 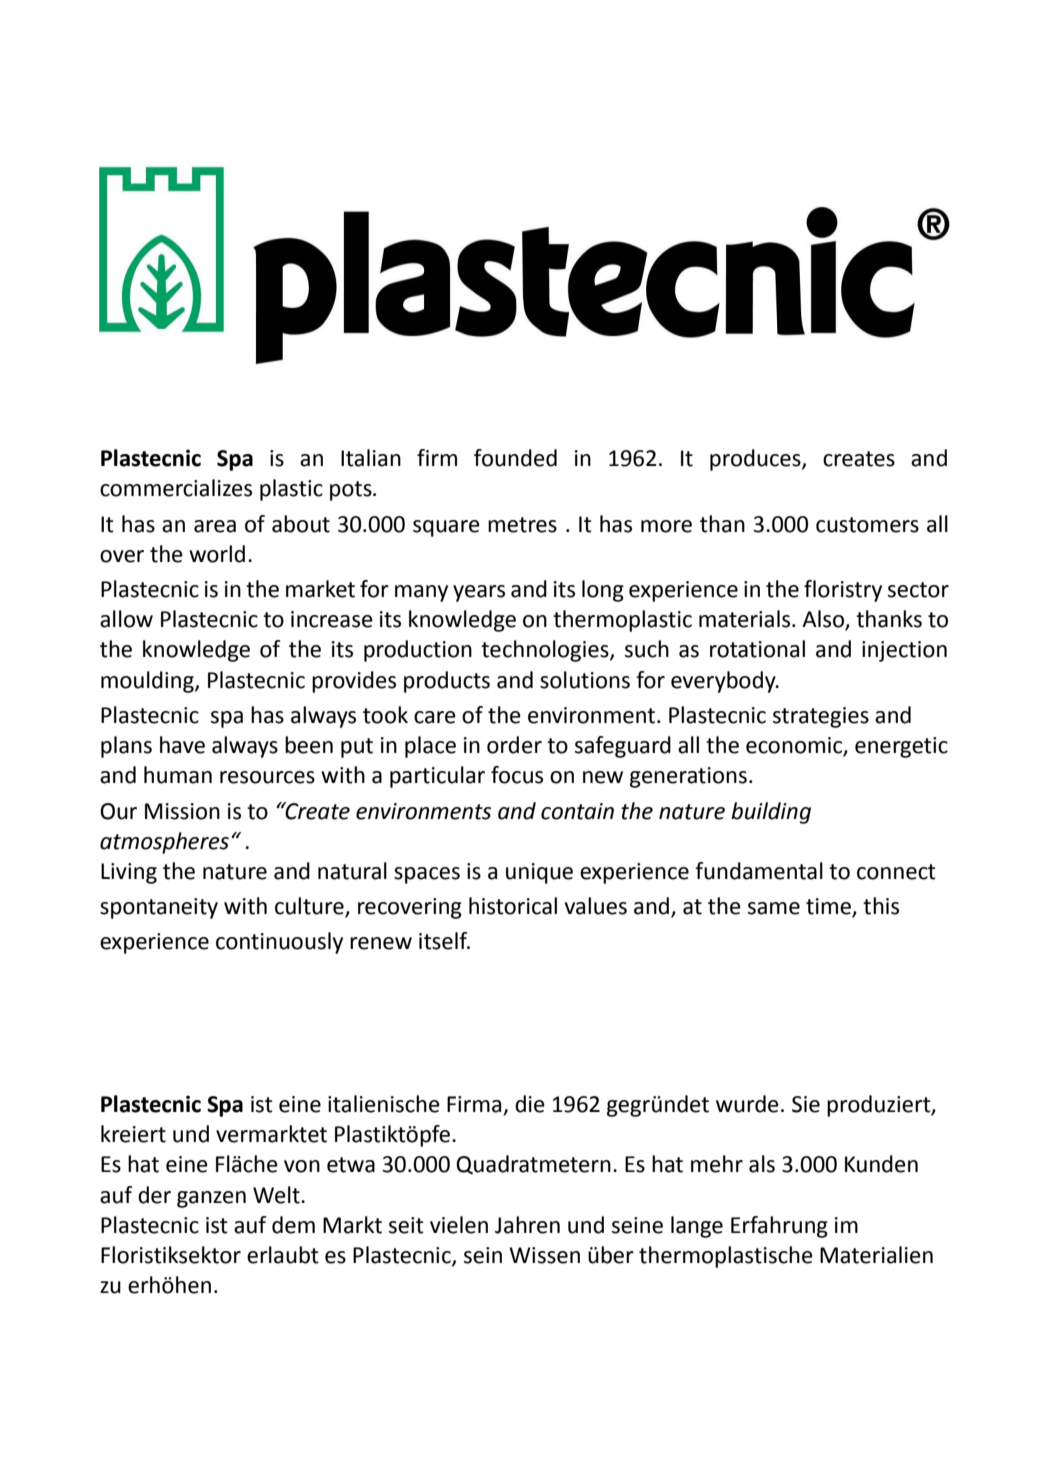 What do you see at coordinates (215, 526) in the page?
I see `area` at bounding box center [215, 526].
